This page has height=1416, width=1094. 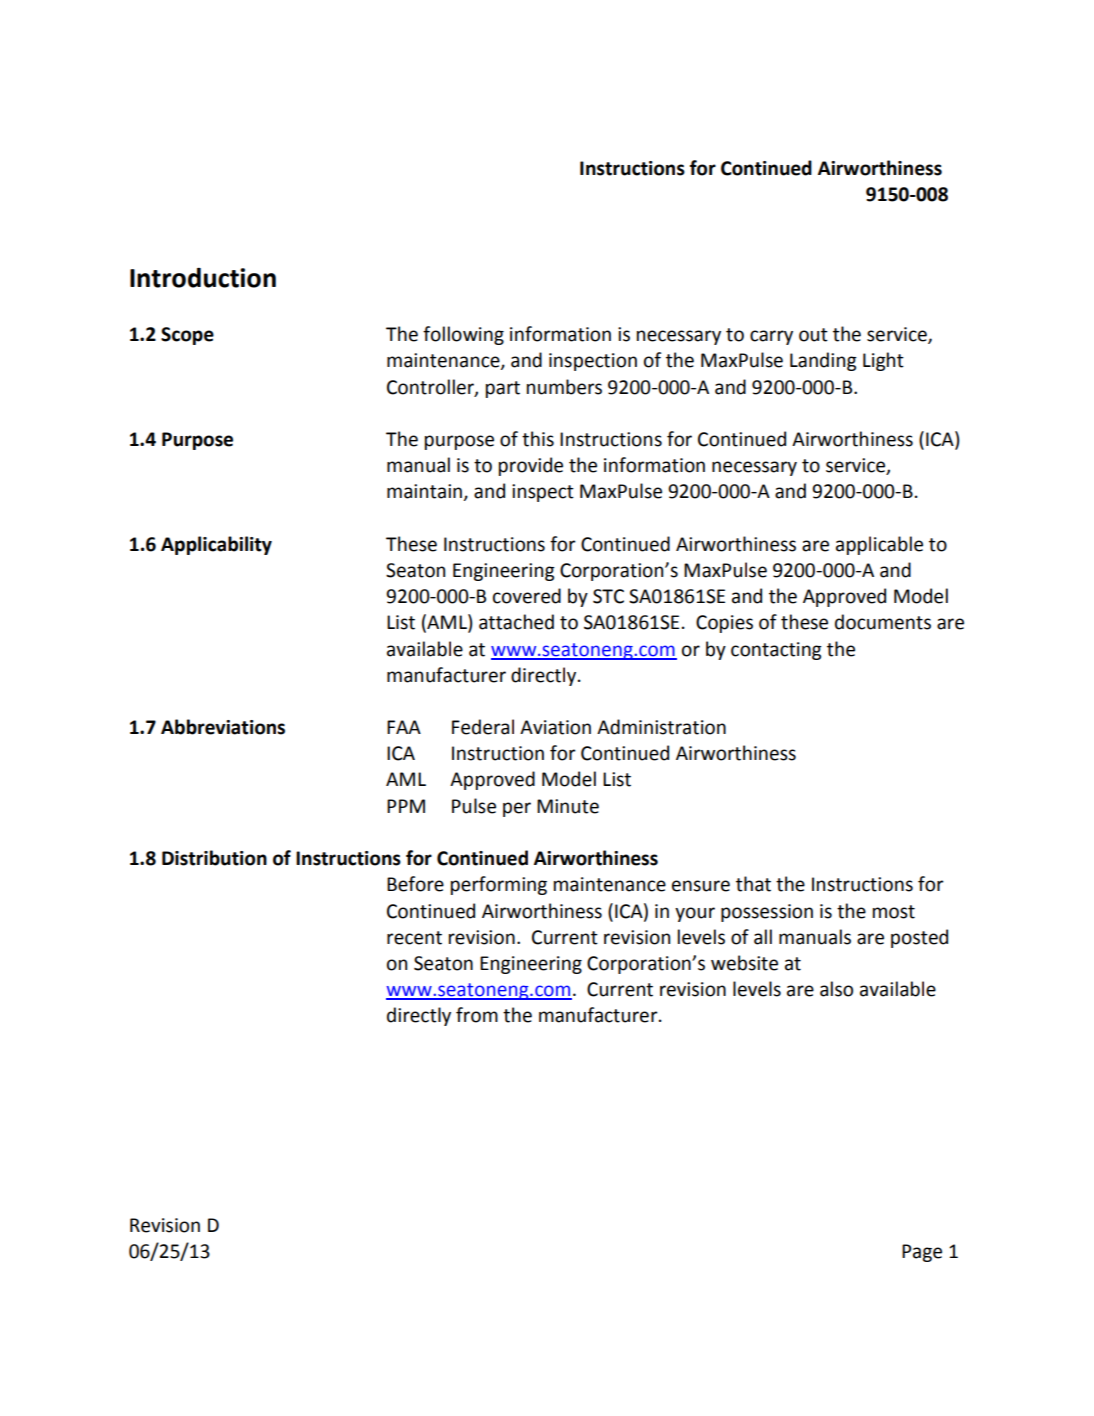 What do you see at coordinates (776, 651) in the page?
I see `contacting` at bounding box center [776, 651].
